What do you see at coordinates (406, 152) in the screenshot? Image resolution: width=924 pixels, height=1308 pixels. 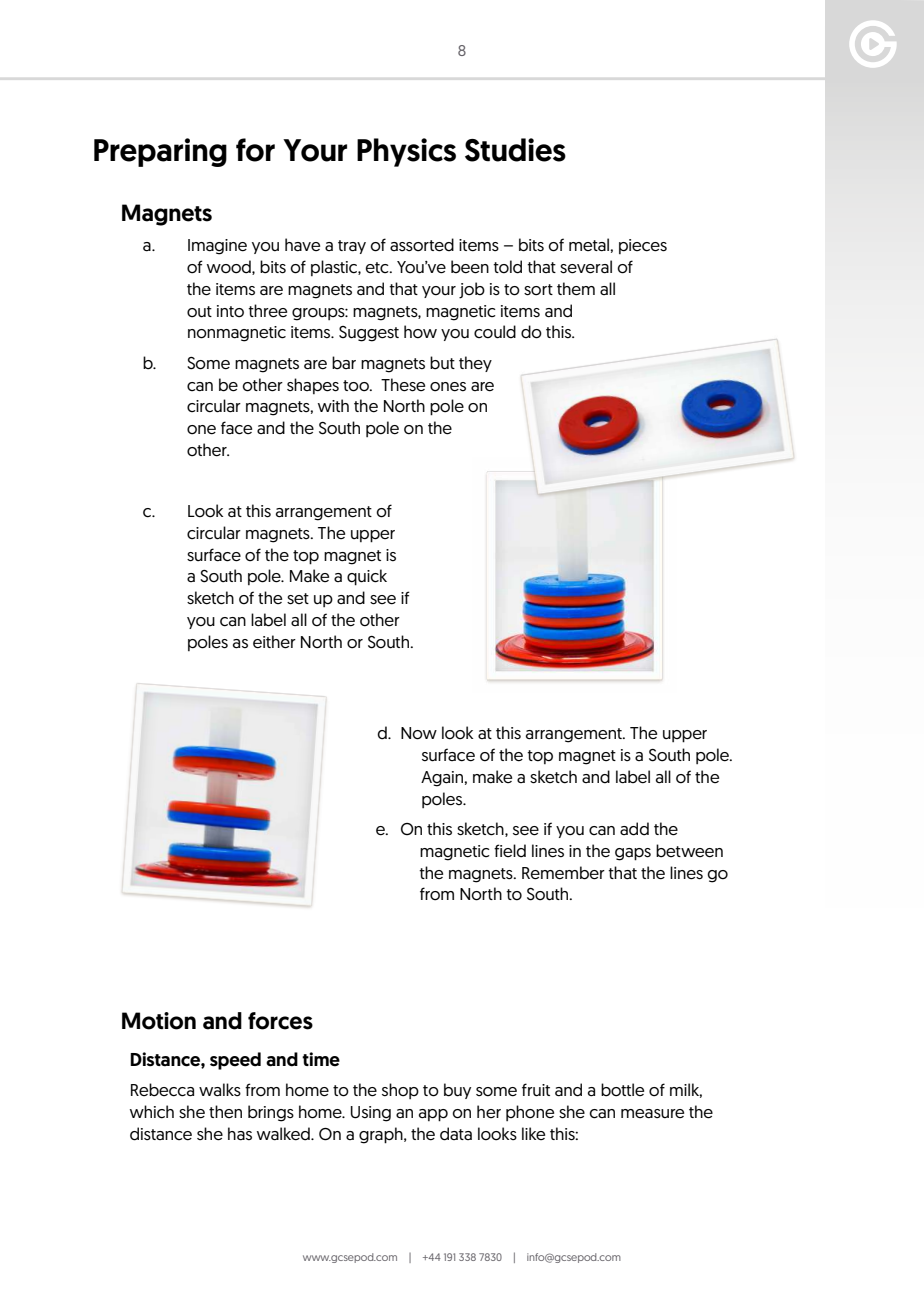 I see `Physics` at bounding box center [406, 152].
